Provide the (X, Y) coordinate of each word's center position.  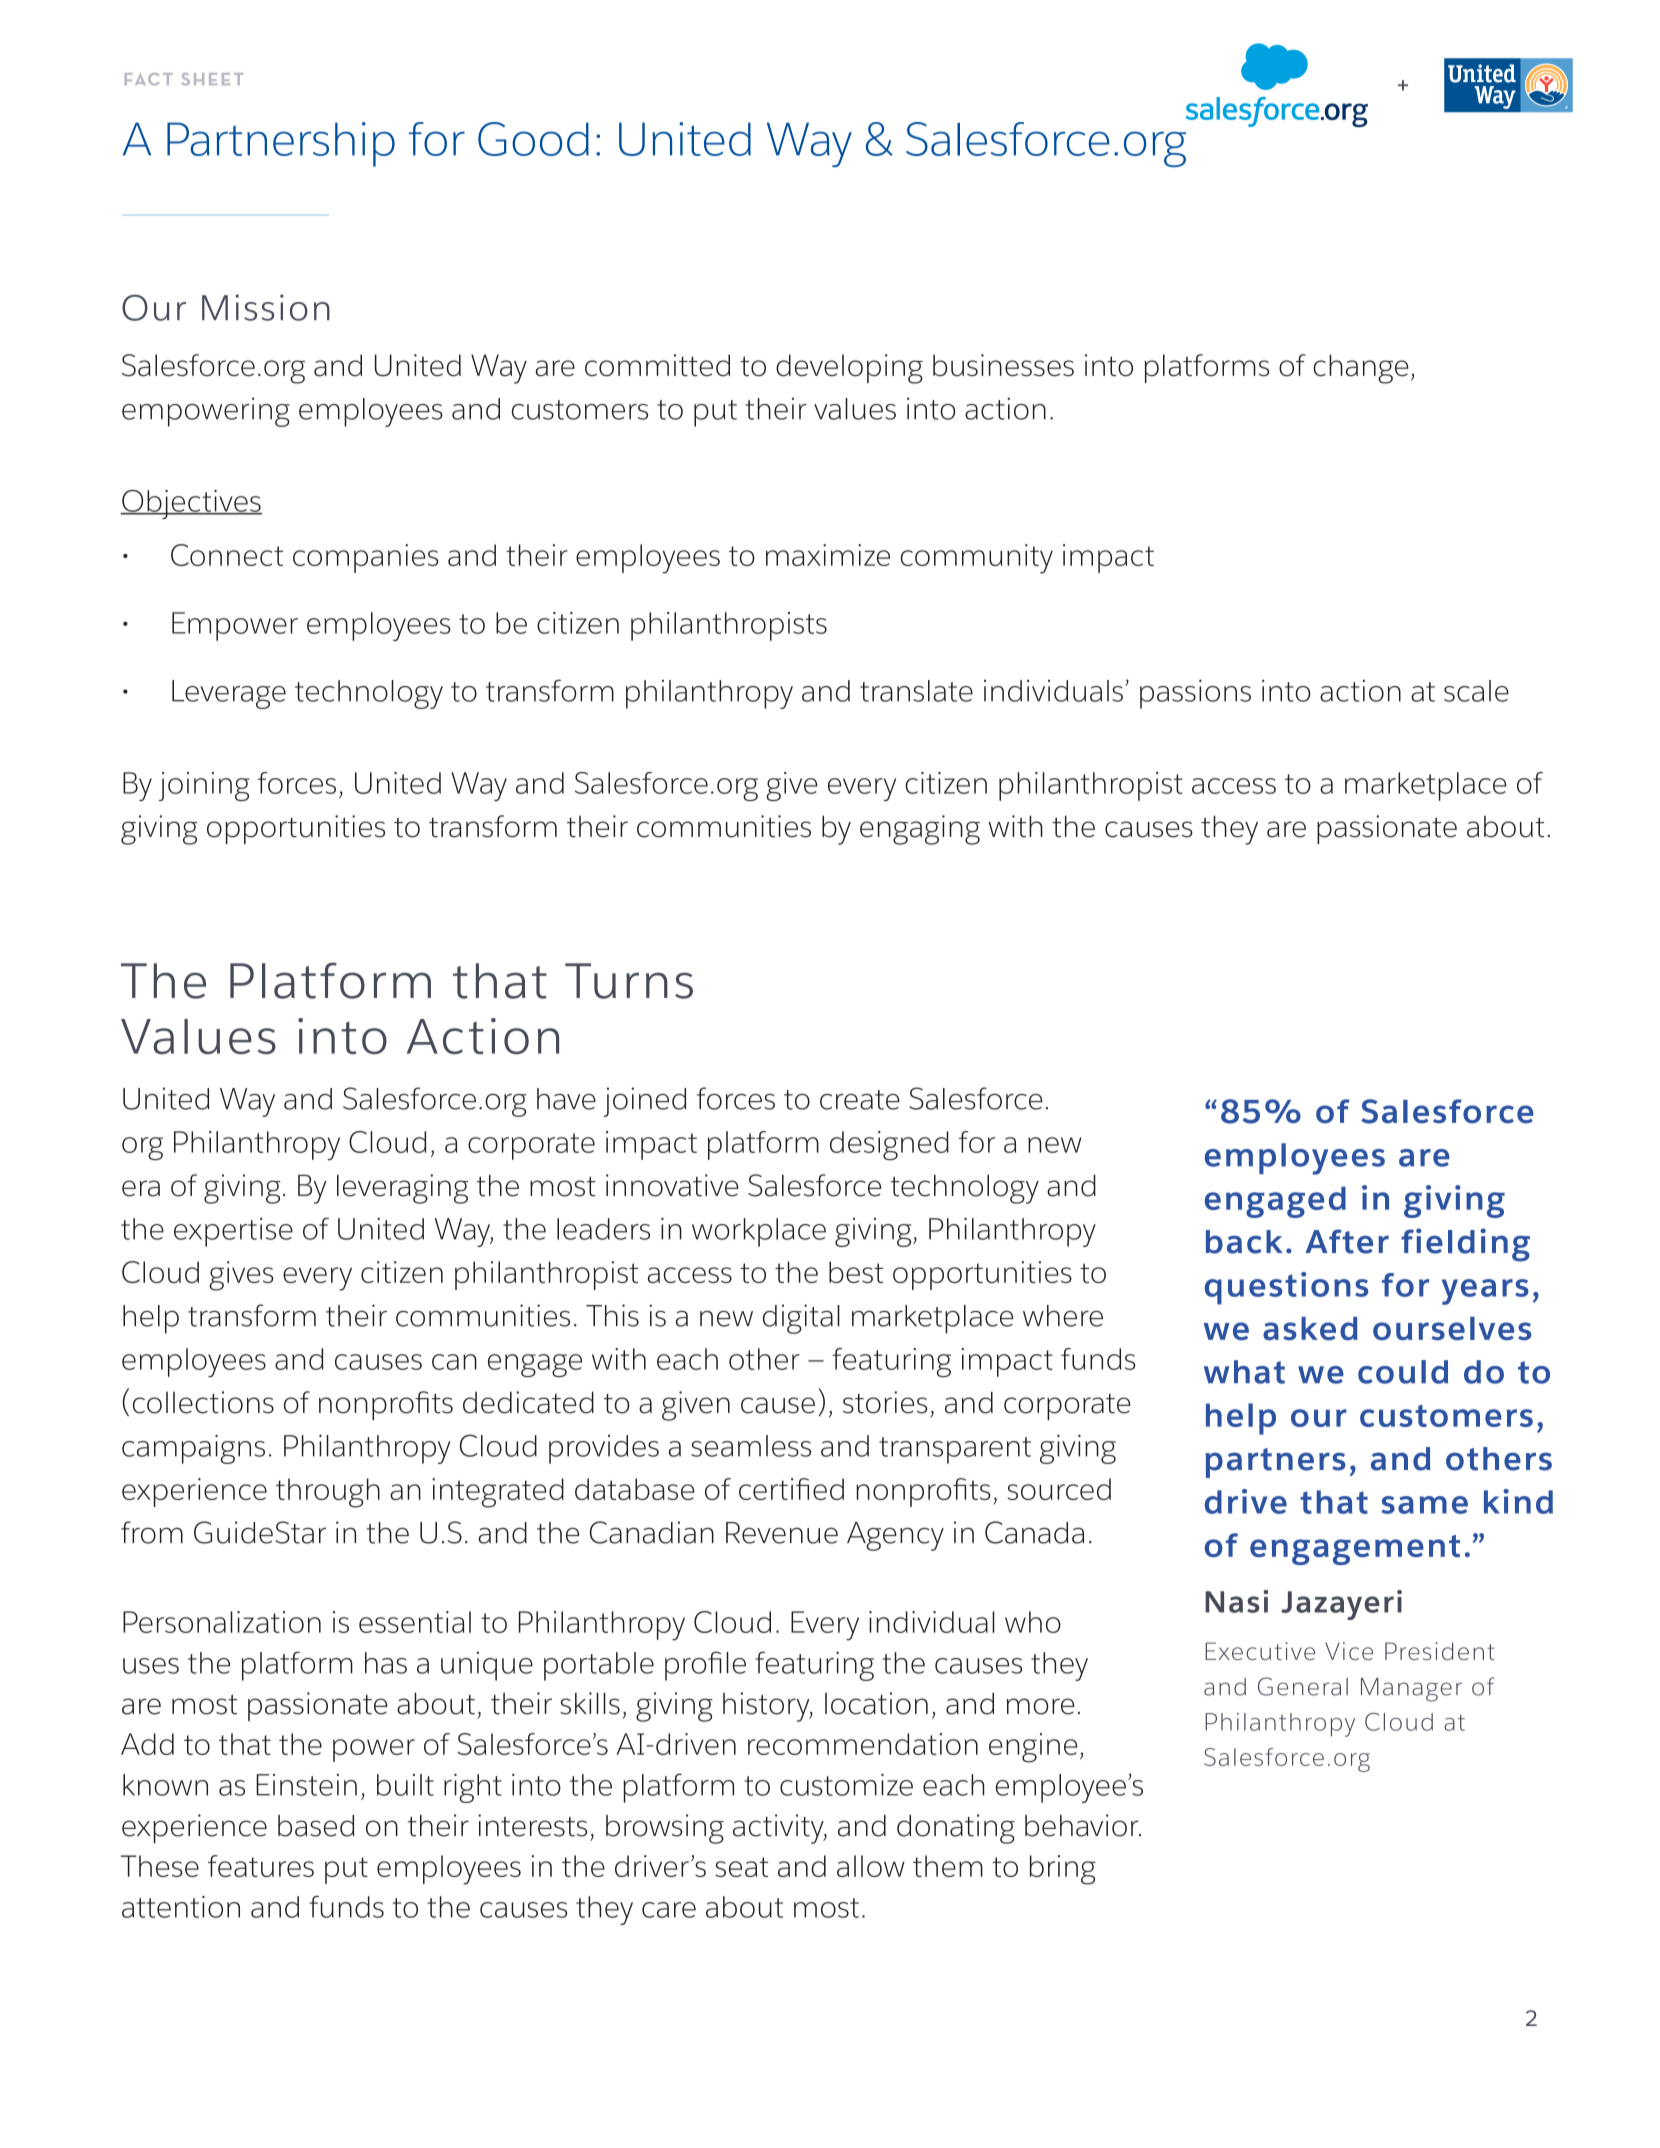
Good (533, 139)
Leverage (229, 694)
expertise (233, 1232)
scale (1476, 691)
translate (916, 691)
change (1361, 369)
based (316, 1826)
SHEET (212, 79)
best (856, 1272)
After (1347, 1241)
